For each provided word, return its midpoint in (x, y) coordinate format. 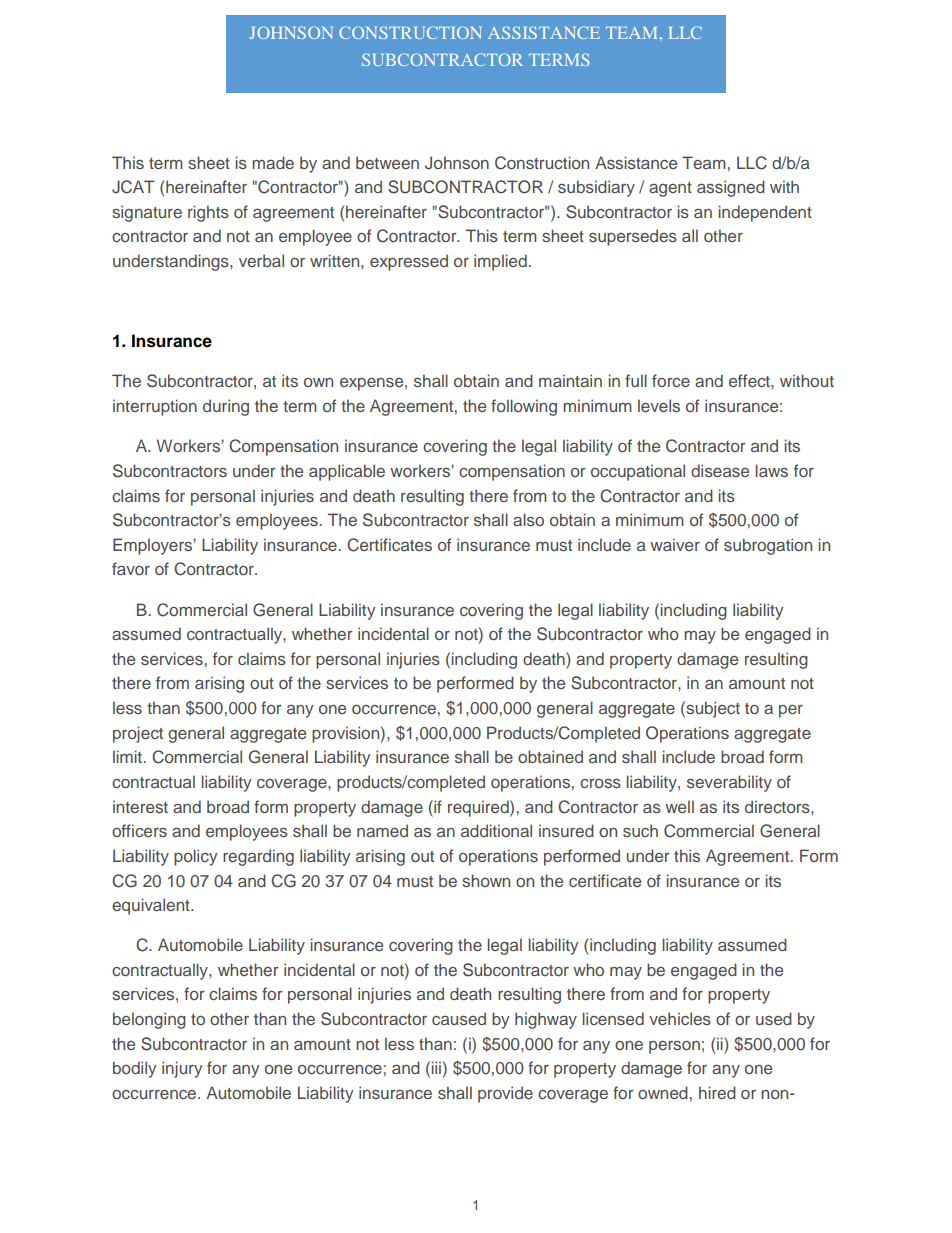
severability (729, 783)
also (528, 519)
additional (496, 830)
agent (670, 189)
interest (140, 806)
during (226, 407)
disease (720, 470)
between (387, 162)
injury (182, 1069)
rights (208, 213)
